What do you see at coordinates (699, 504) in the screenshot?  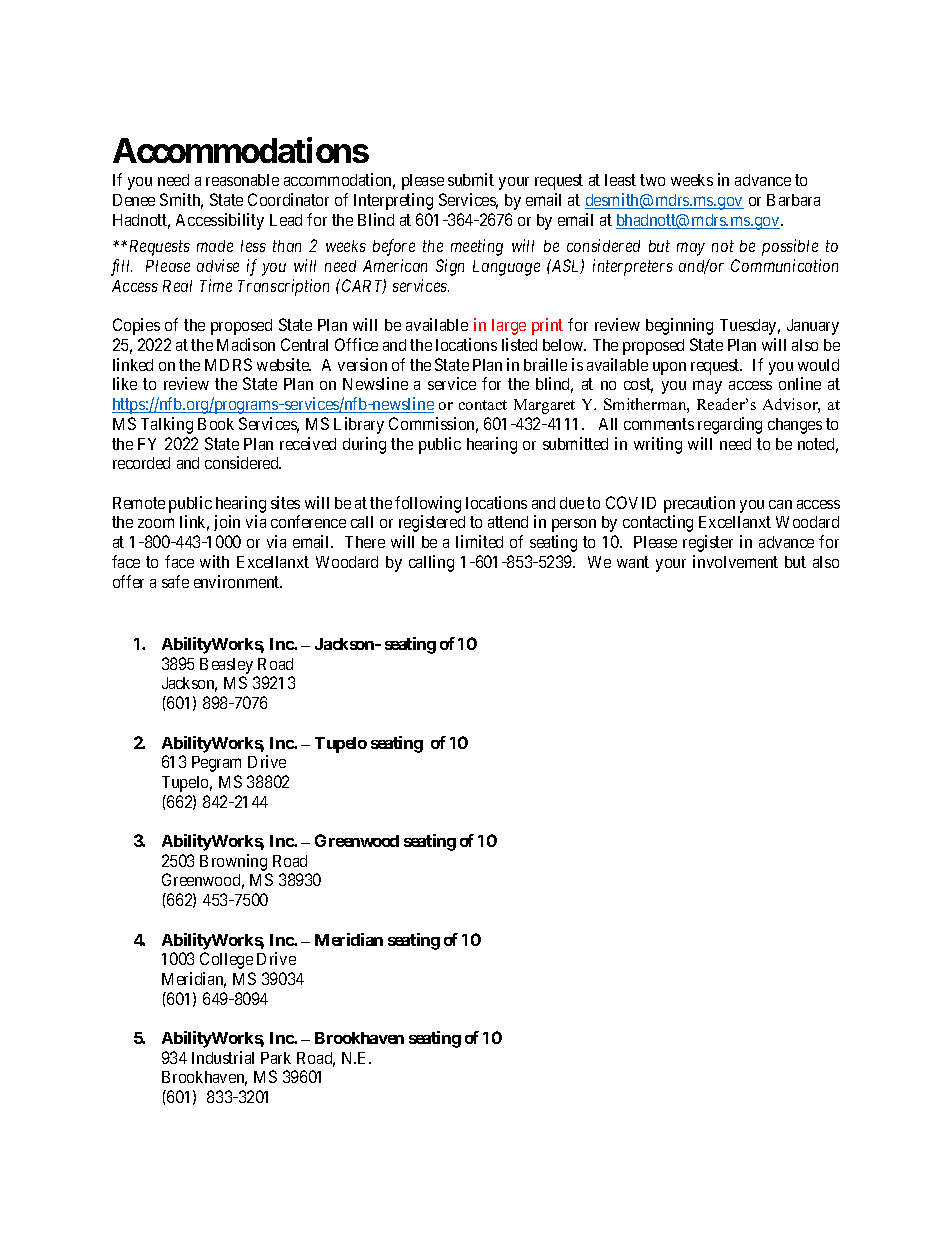 I see `precaution` at bounding box center [699, 504].
